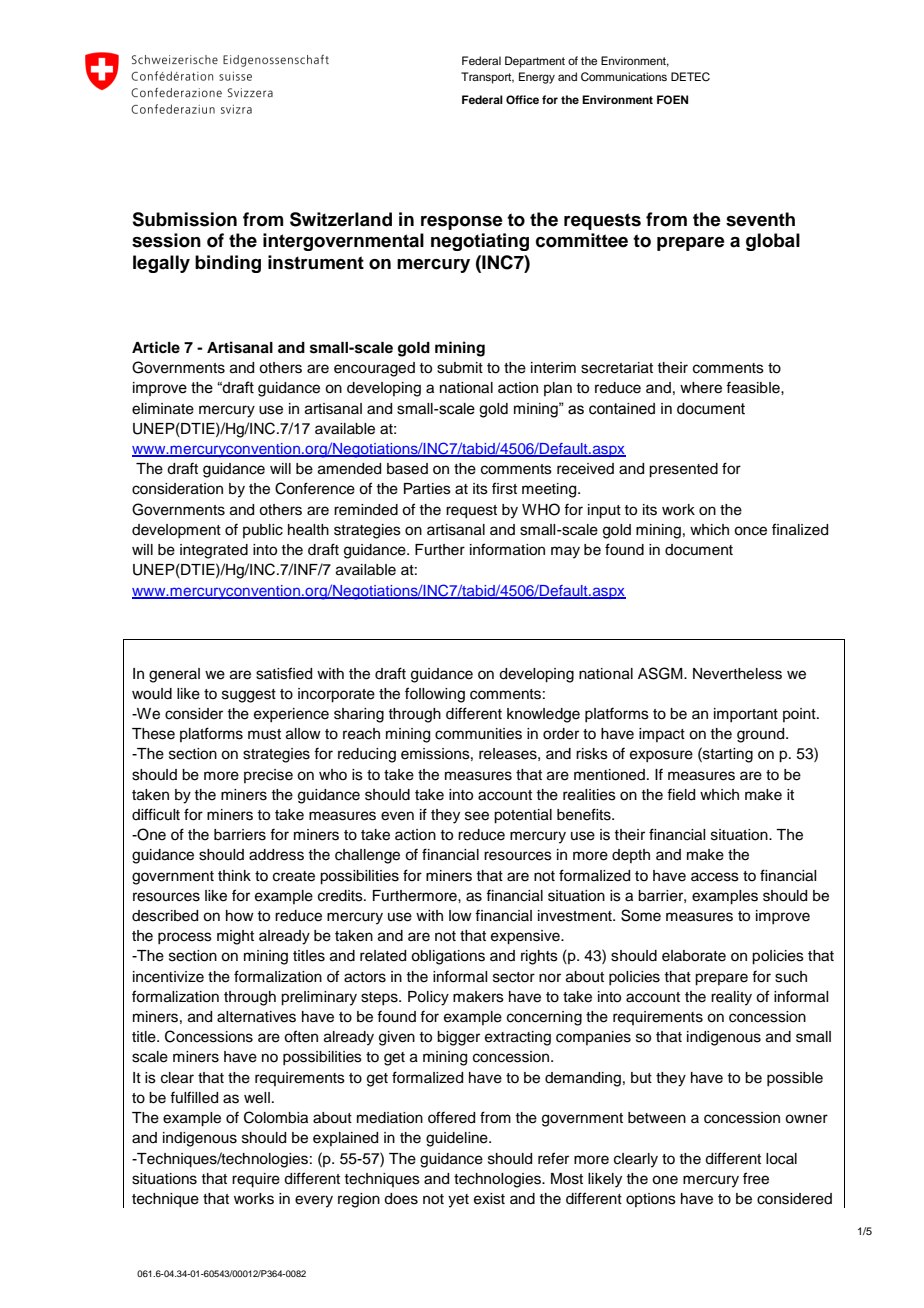 The image size is (924, 1308). I want to click on Nevertheless, so click(737, 674).
